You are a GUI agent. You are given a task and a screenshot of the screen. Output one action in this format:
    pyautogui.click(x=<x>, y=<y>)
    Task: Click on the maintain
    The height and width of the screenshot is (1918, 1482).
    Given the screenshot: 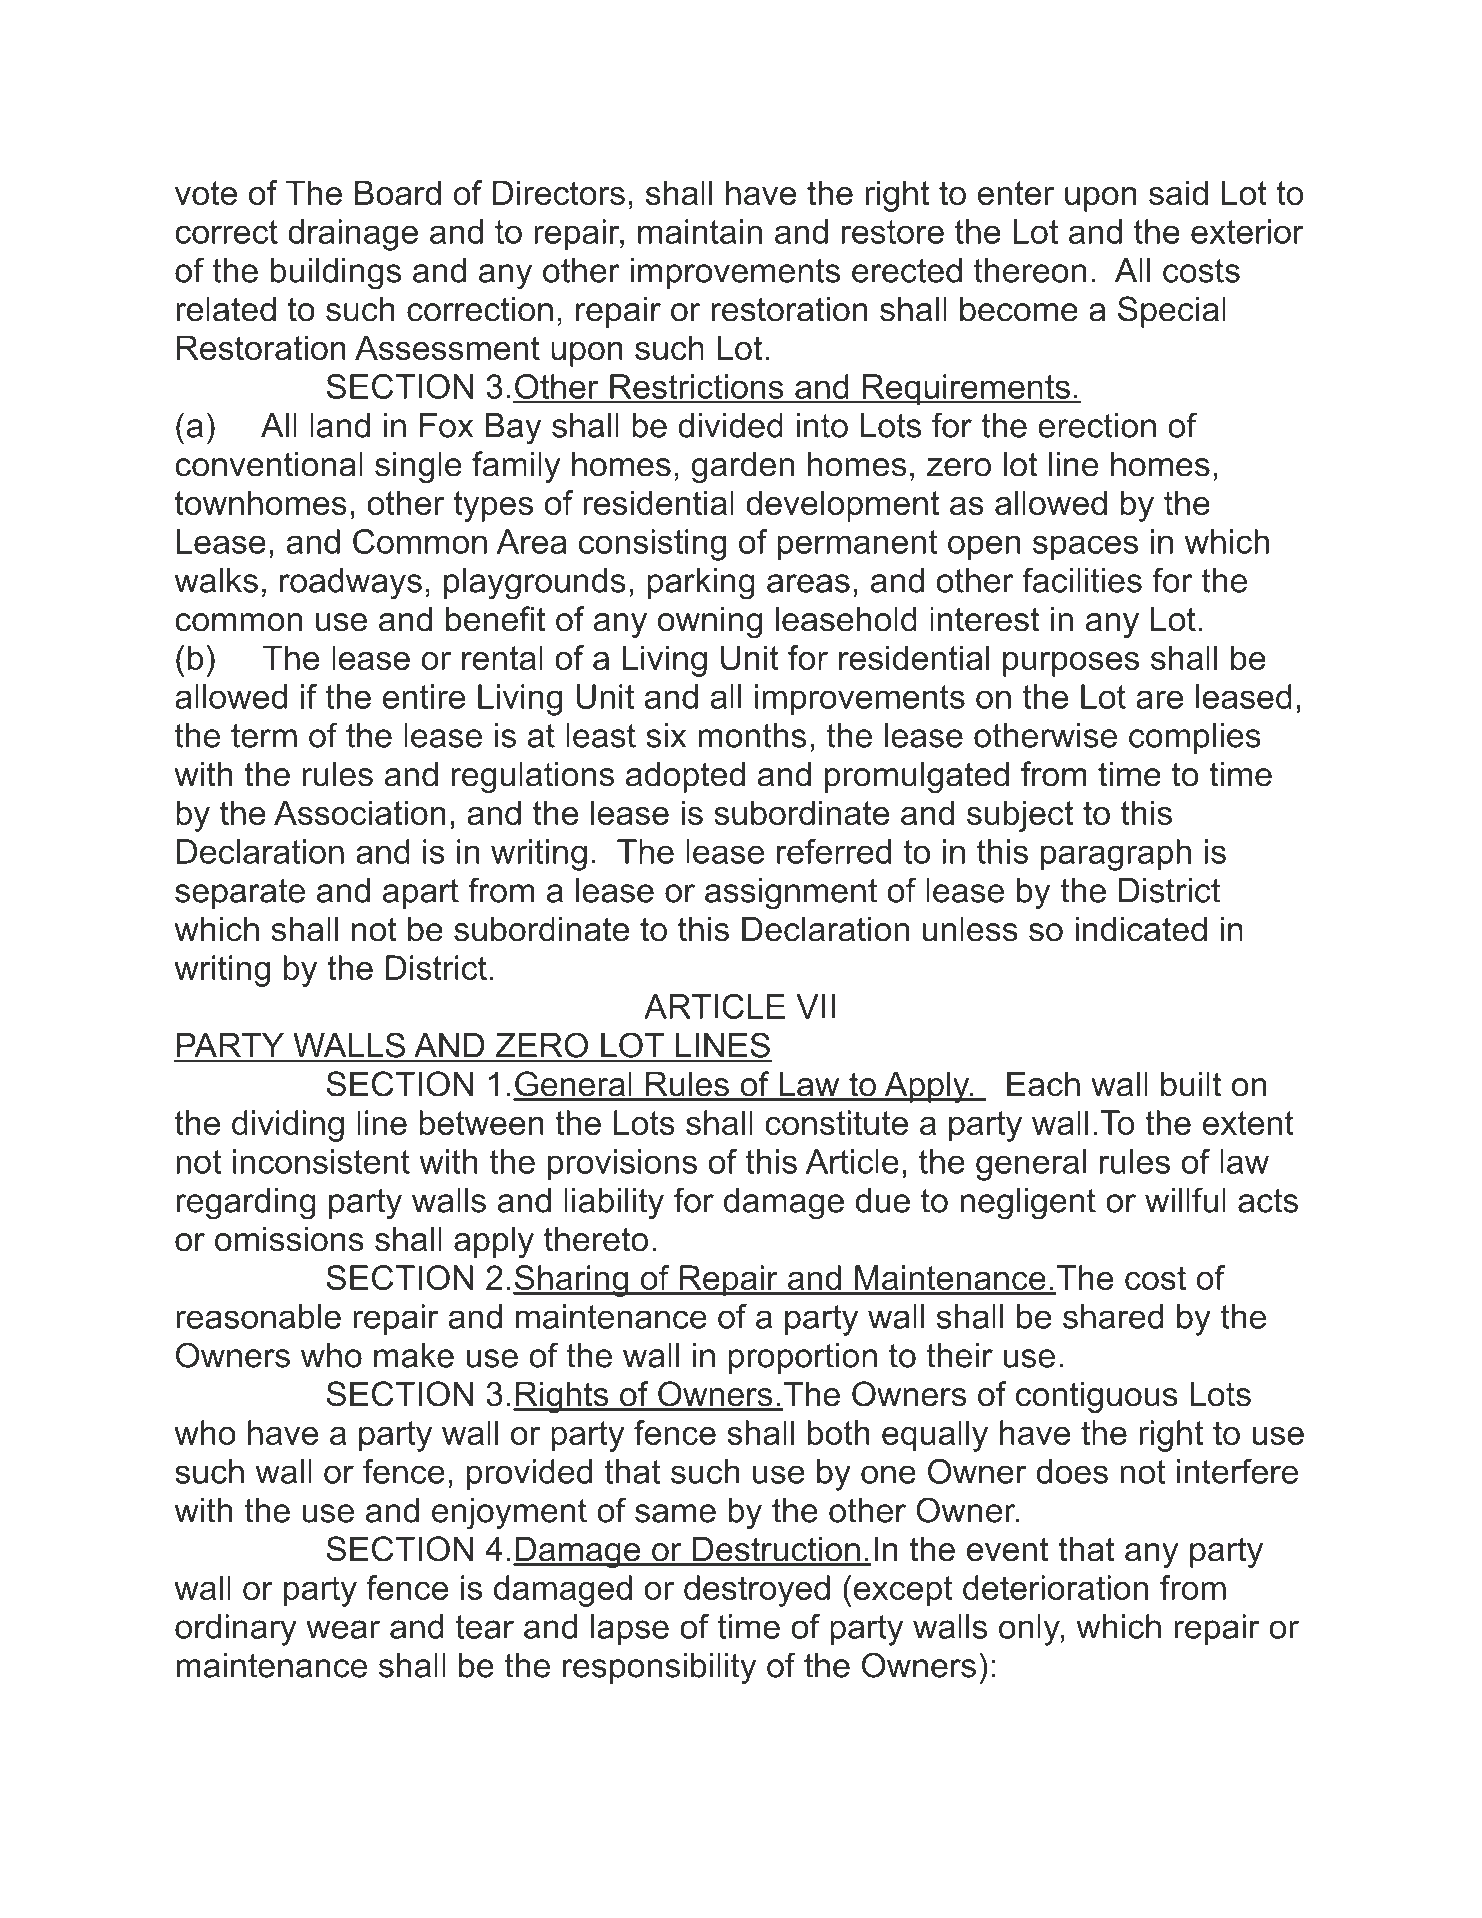 What is the action you would take?
    pyautogui.click(x=700, y=231)
